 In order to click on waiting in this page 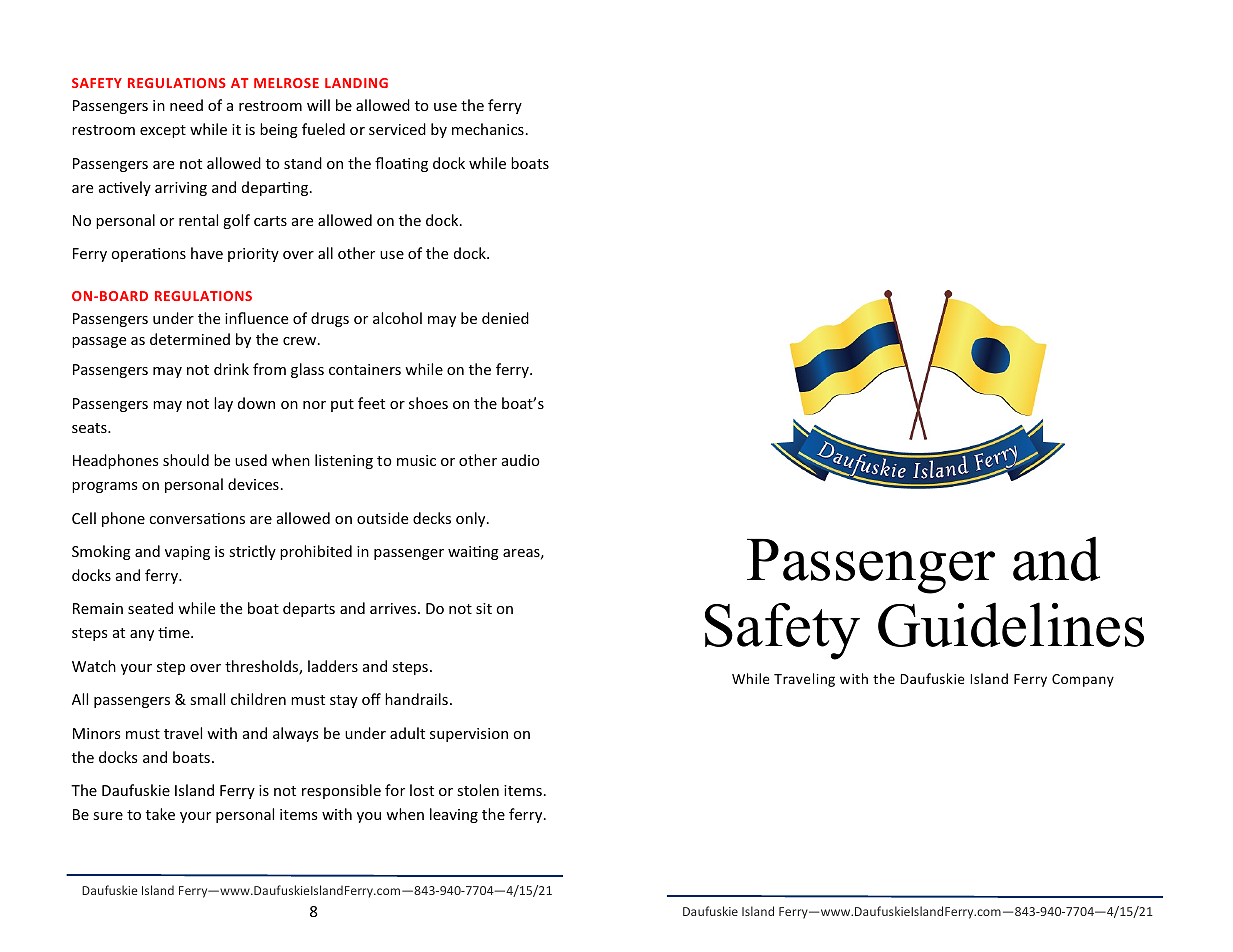, I will do `click(473, 553)`.
